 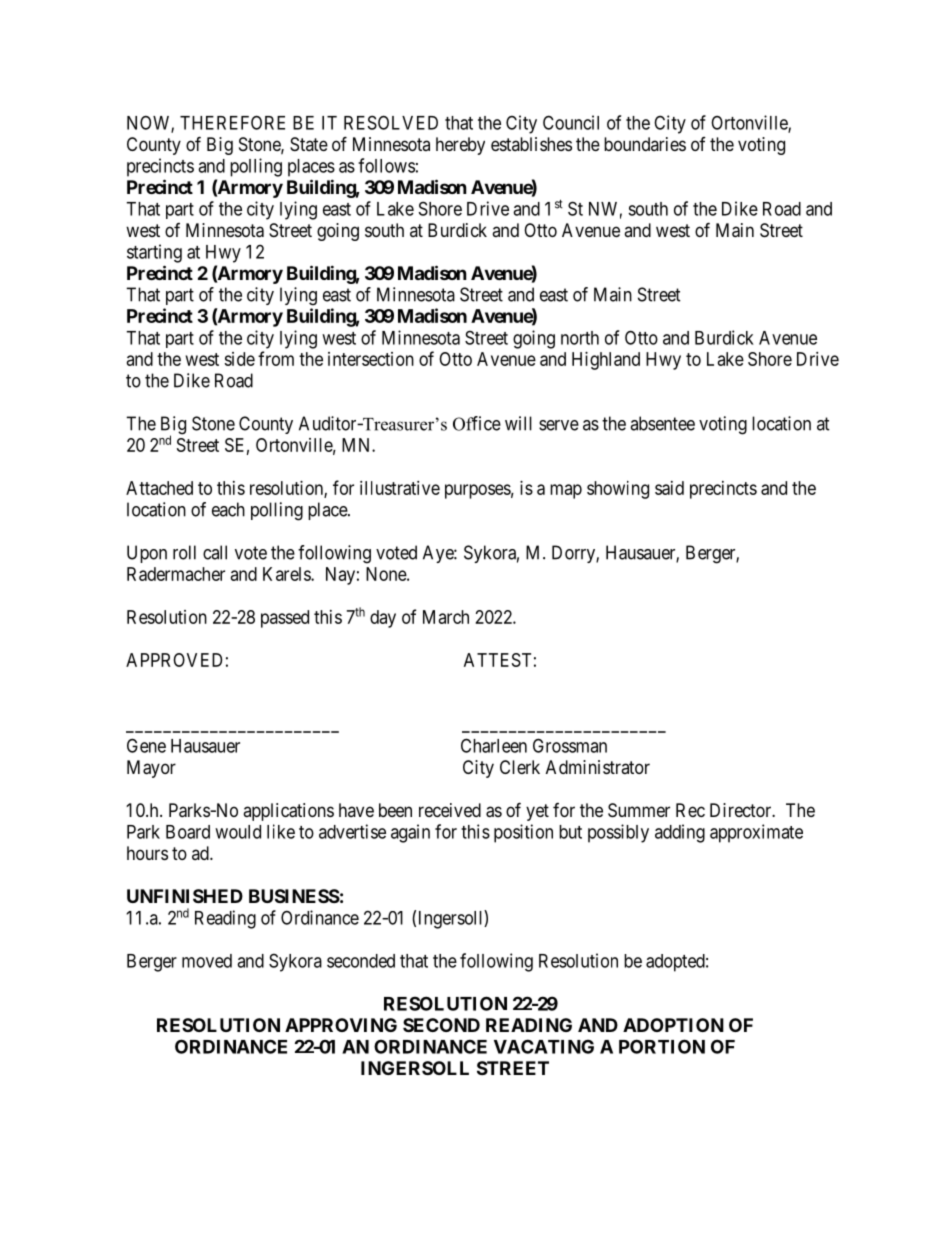 What do you see at coordinates (477, 423) in the page?
I see `Office` at bounding box center [477, 423].
